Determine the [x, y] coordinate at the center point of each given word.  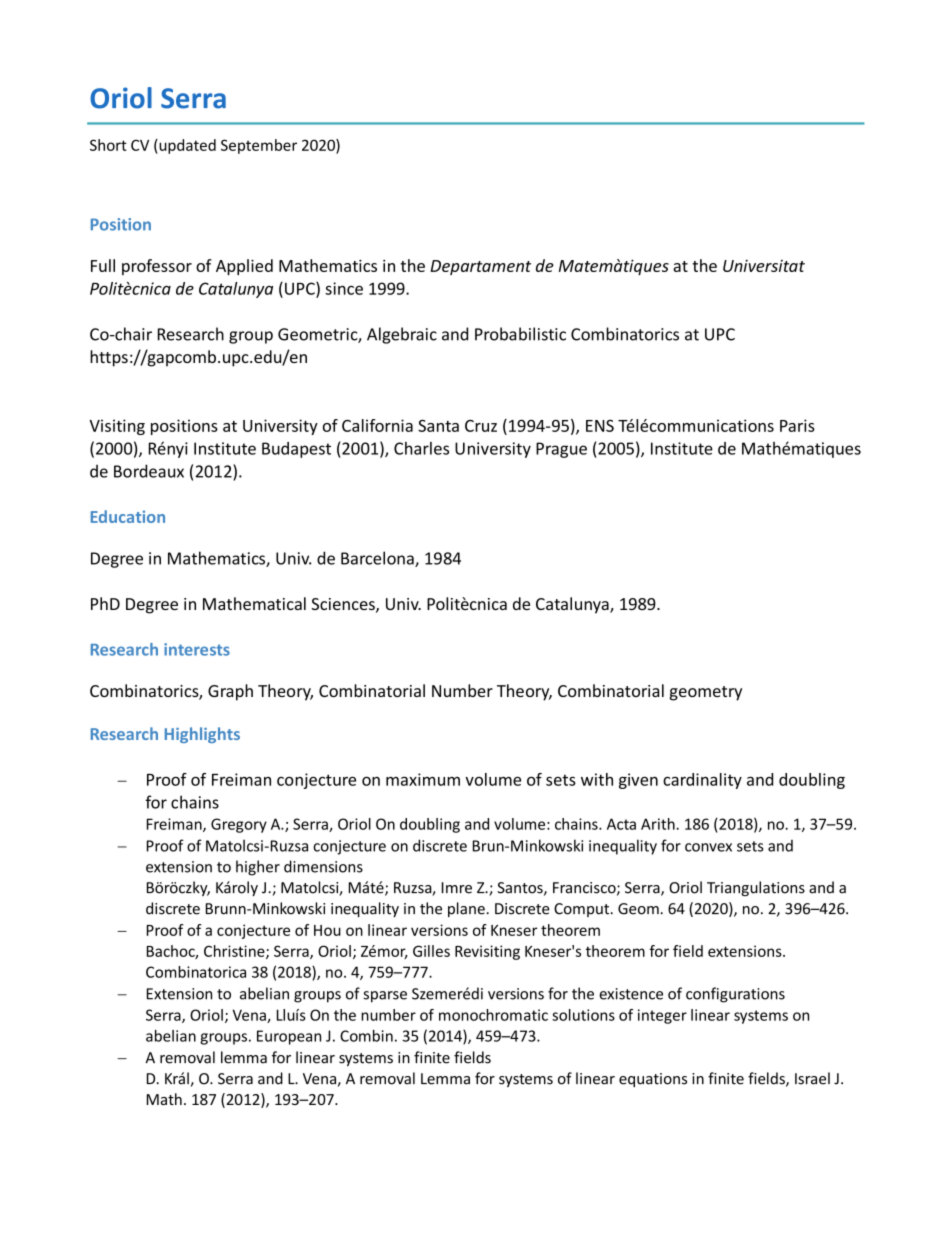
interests [197, 649]
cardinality [702, 781]
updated [186, 146]
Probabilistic [520, 334]
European [289, 1037]
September [259, 146]
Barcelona [378, 559]
